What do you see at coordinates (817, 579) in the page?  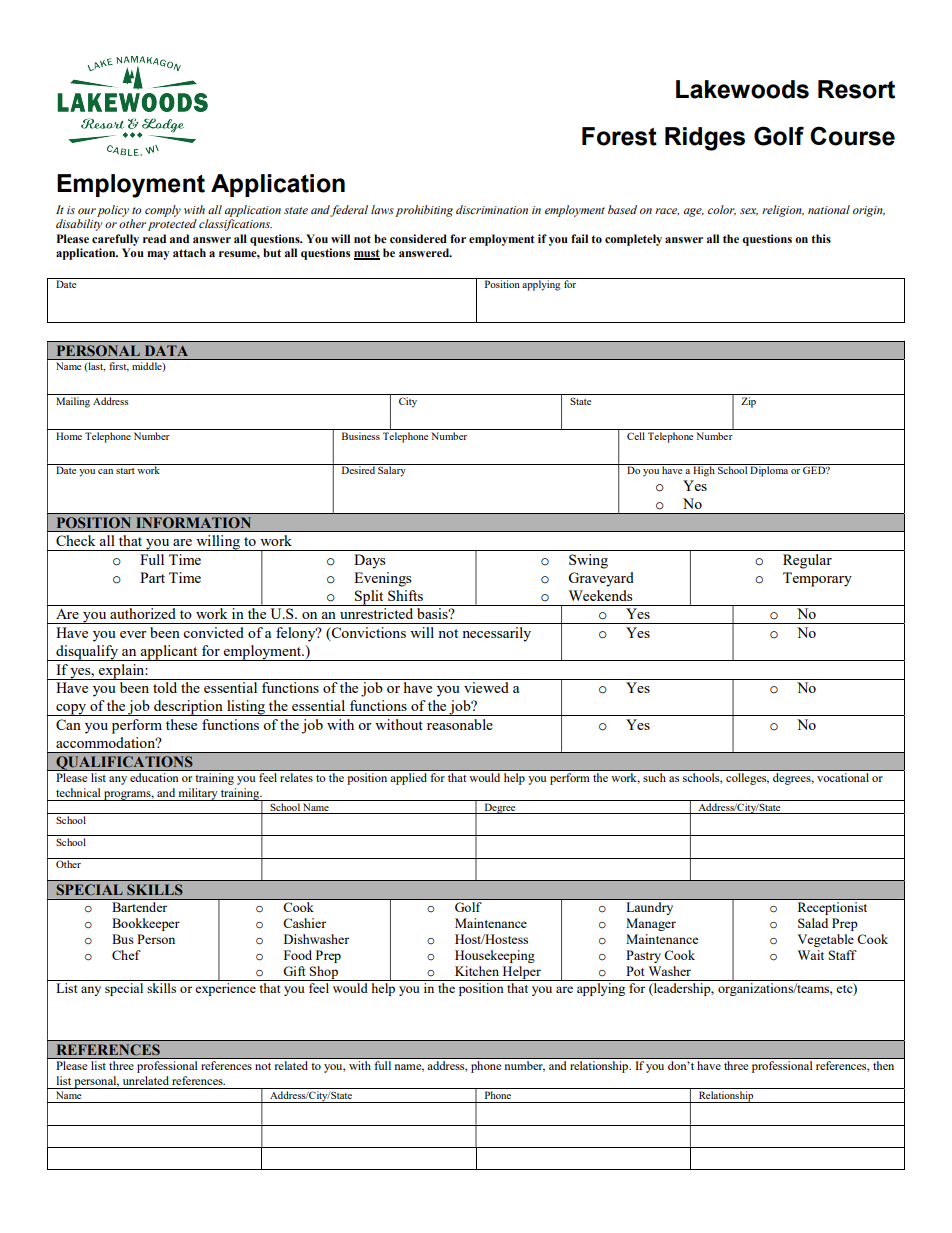 I see `Temporary` at bounding box center [817, 579].
